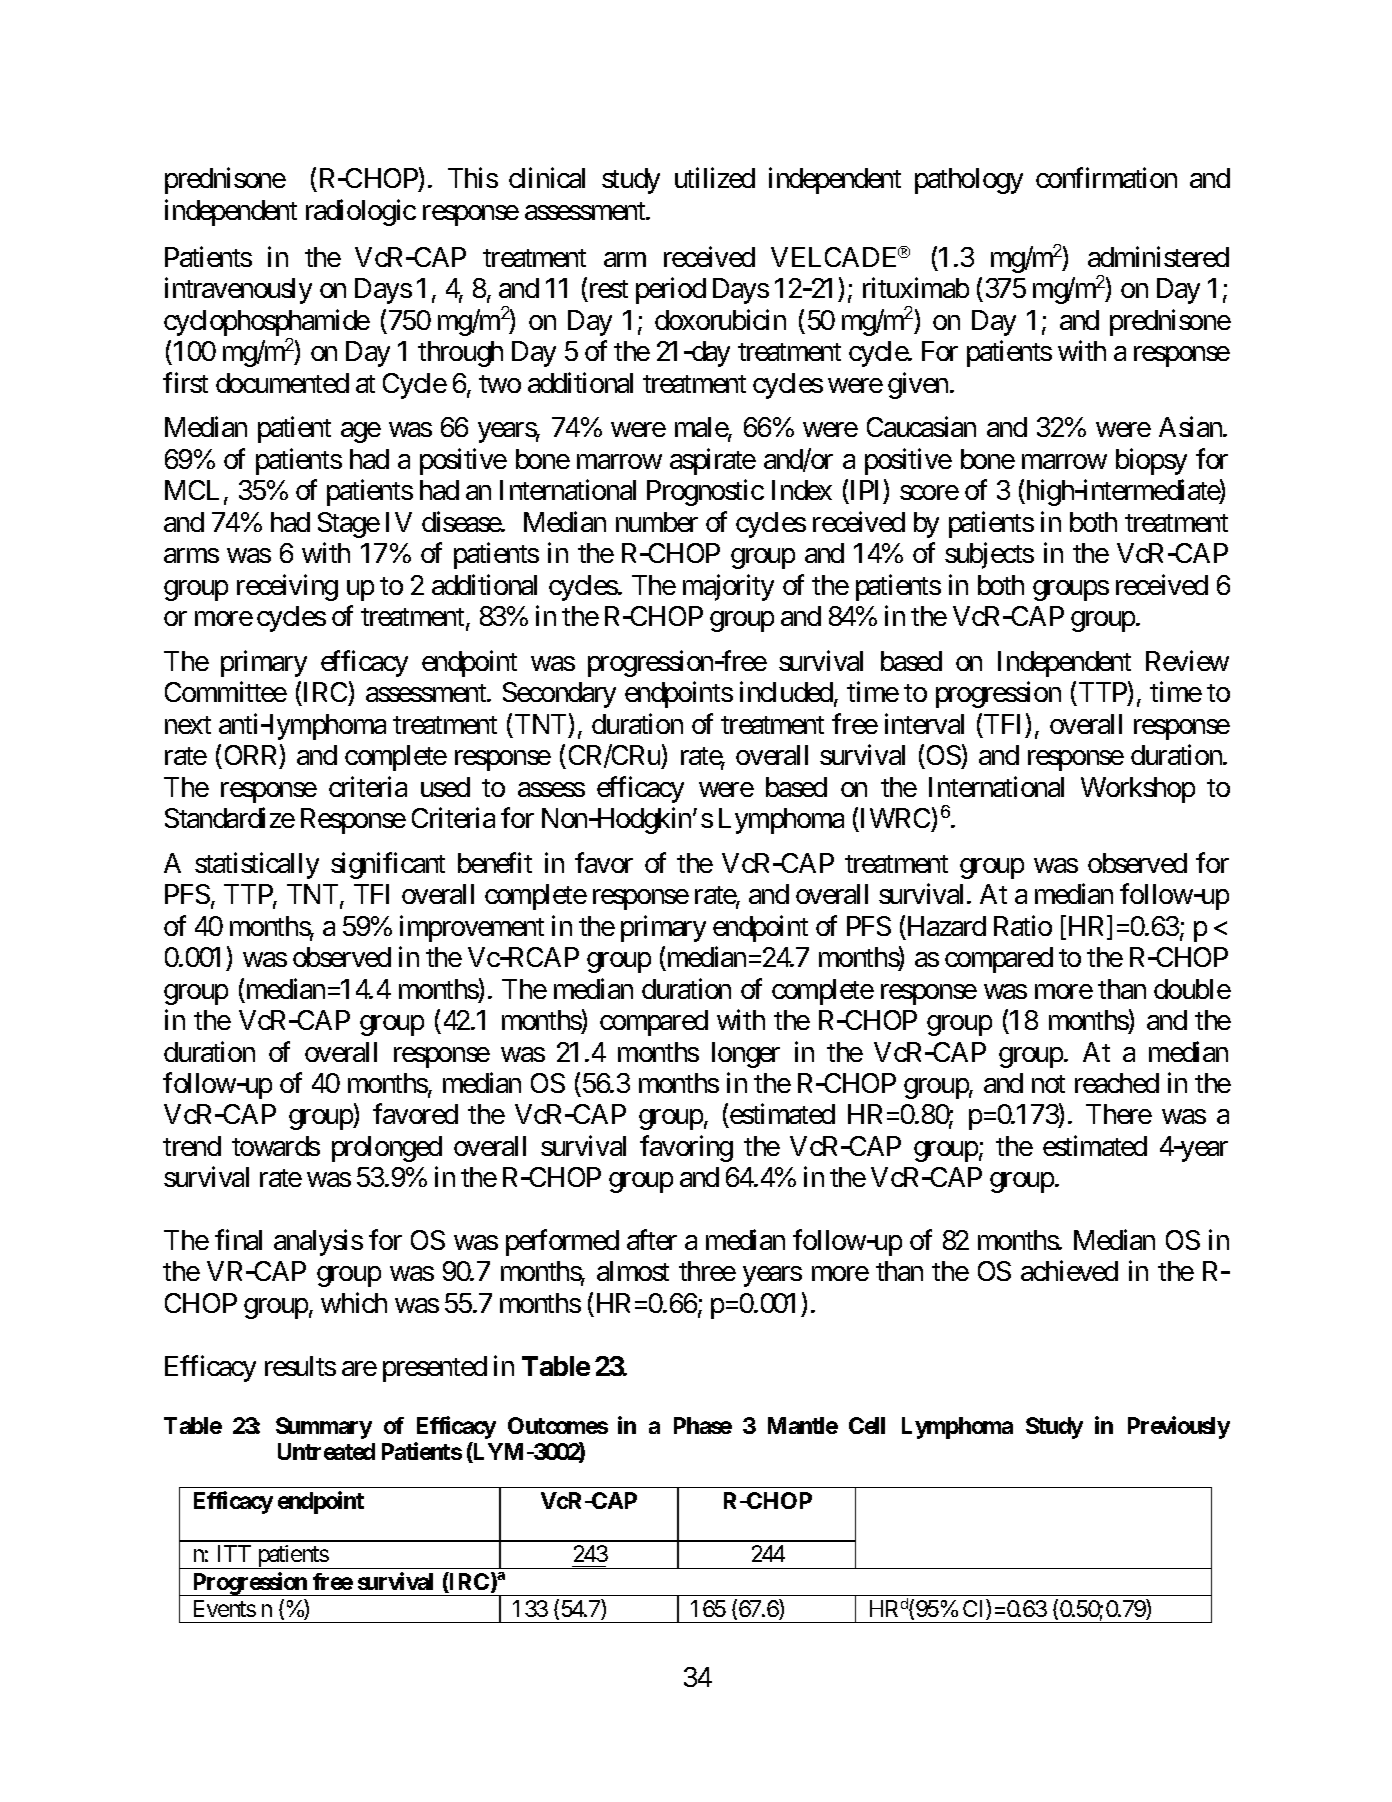 This document has height=1802, width=1392. Describe the element at coordinates (787, 693) in the document. I see `included` at that location.
